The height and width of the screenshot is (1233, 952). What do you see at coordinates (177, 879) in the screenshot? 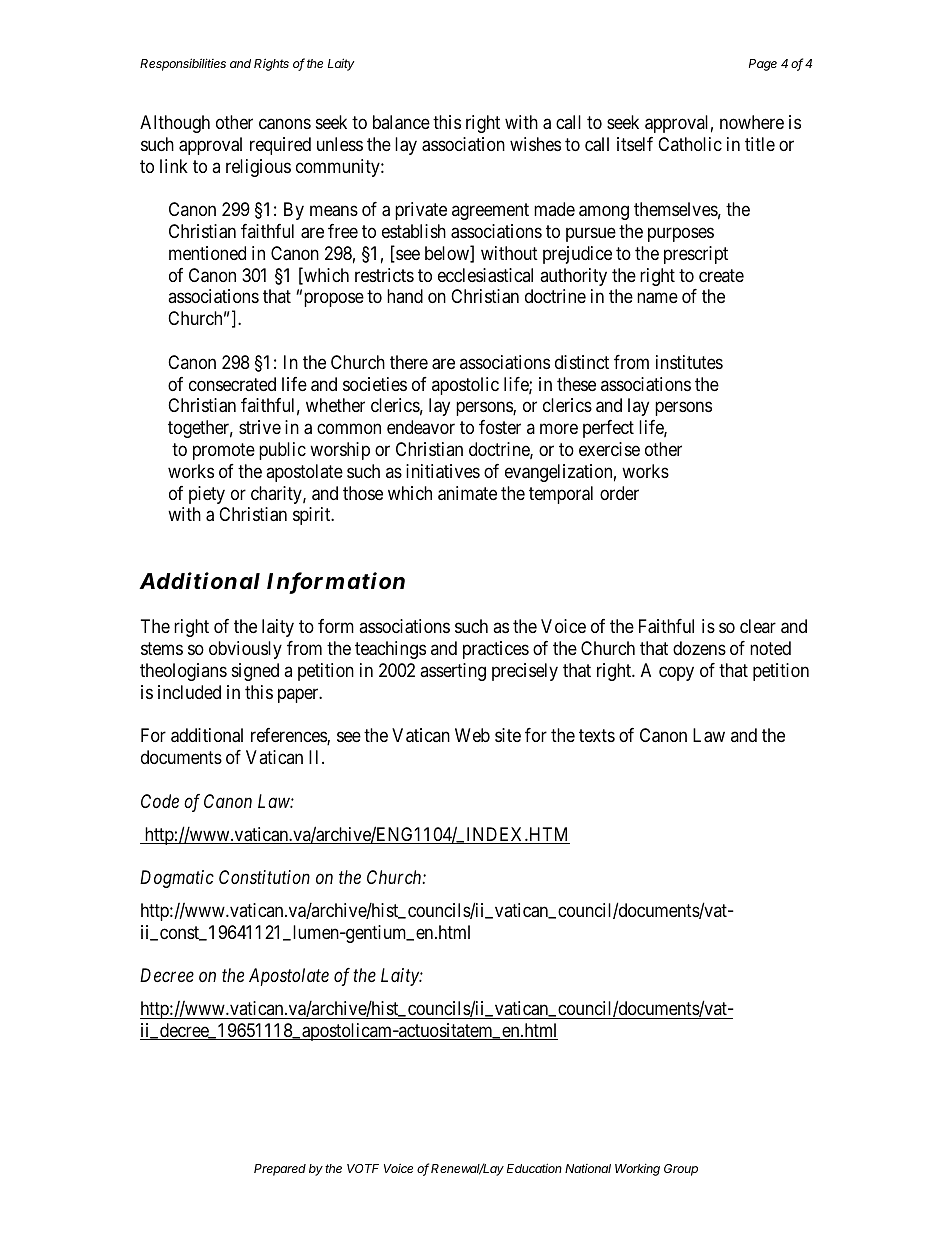
I see `Dogmatic` at bounding box center [177, 879].
